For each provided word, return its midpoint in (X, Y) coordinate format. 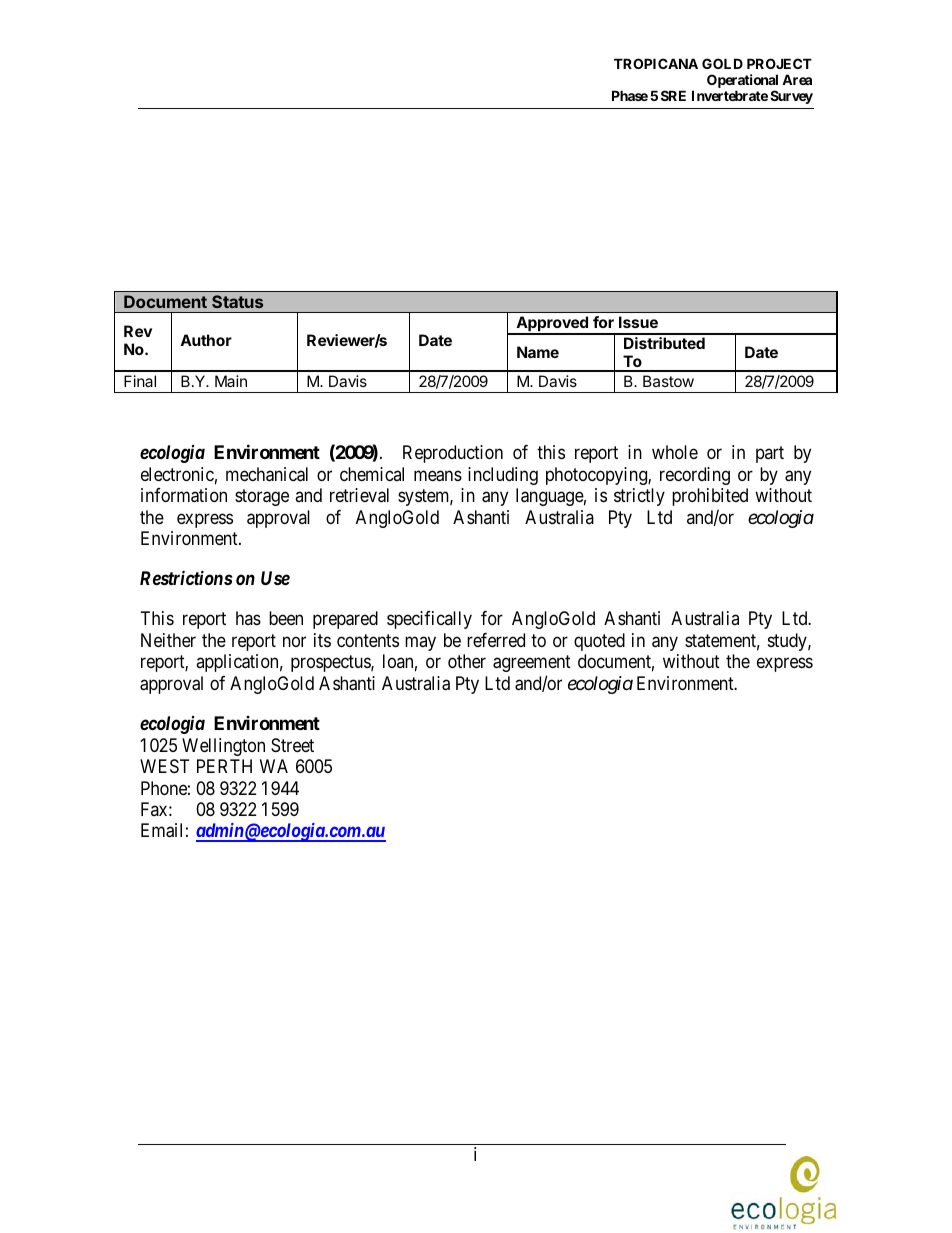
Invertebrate (730, 95)
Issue (638, 322)
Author (206, 340)
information (184, 495)
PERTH (224, 766)
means (438, 476)
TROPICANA (656, 63)
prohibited (710, 497)
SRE (673, 95)
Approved (552, 325)
